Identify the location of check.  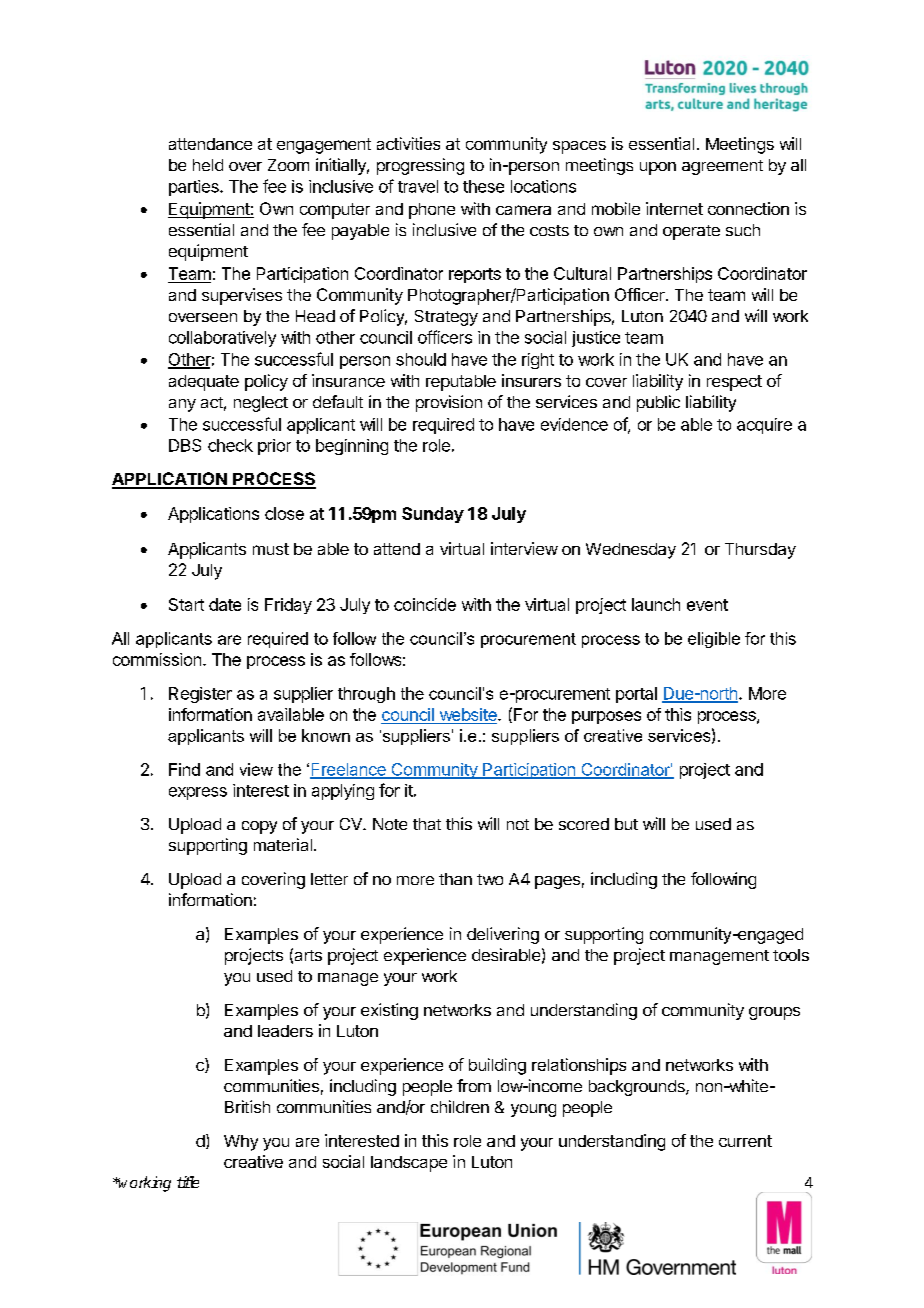
(230, 445).
